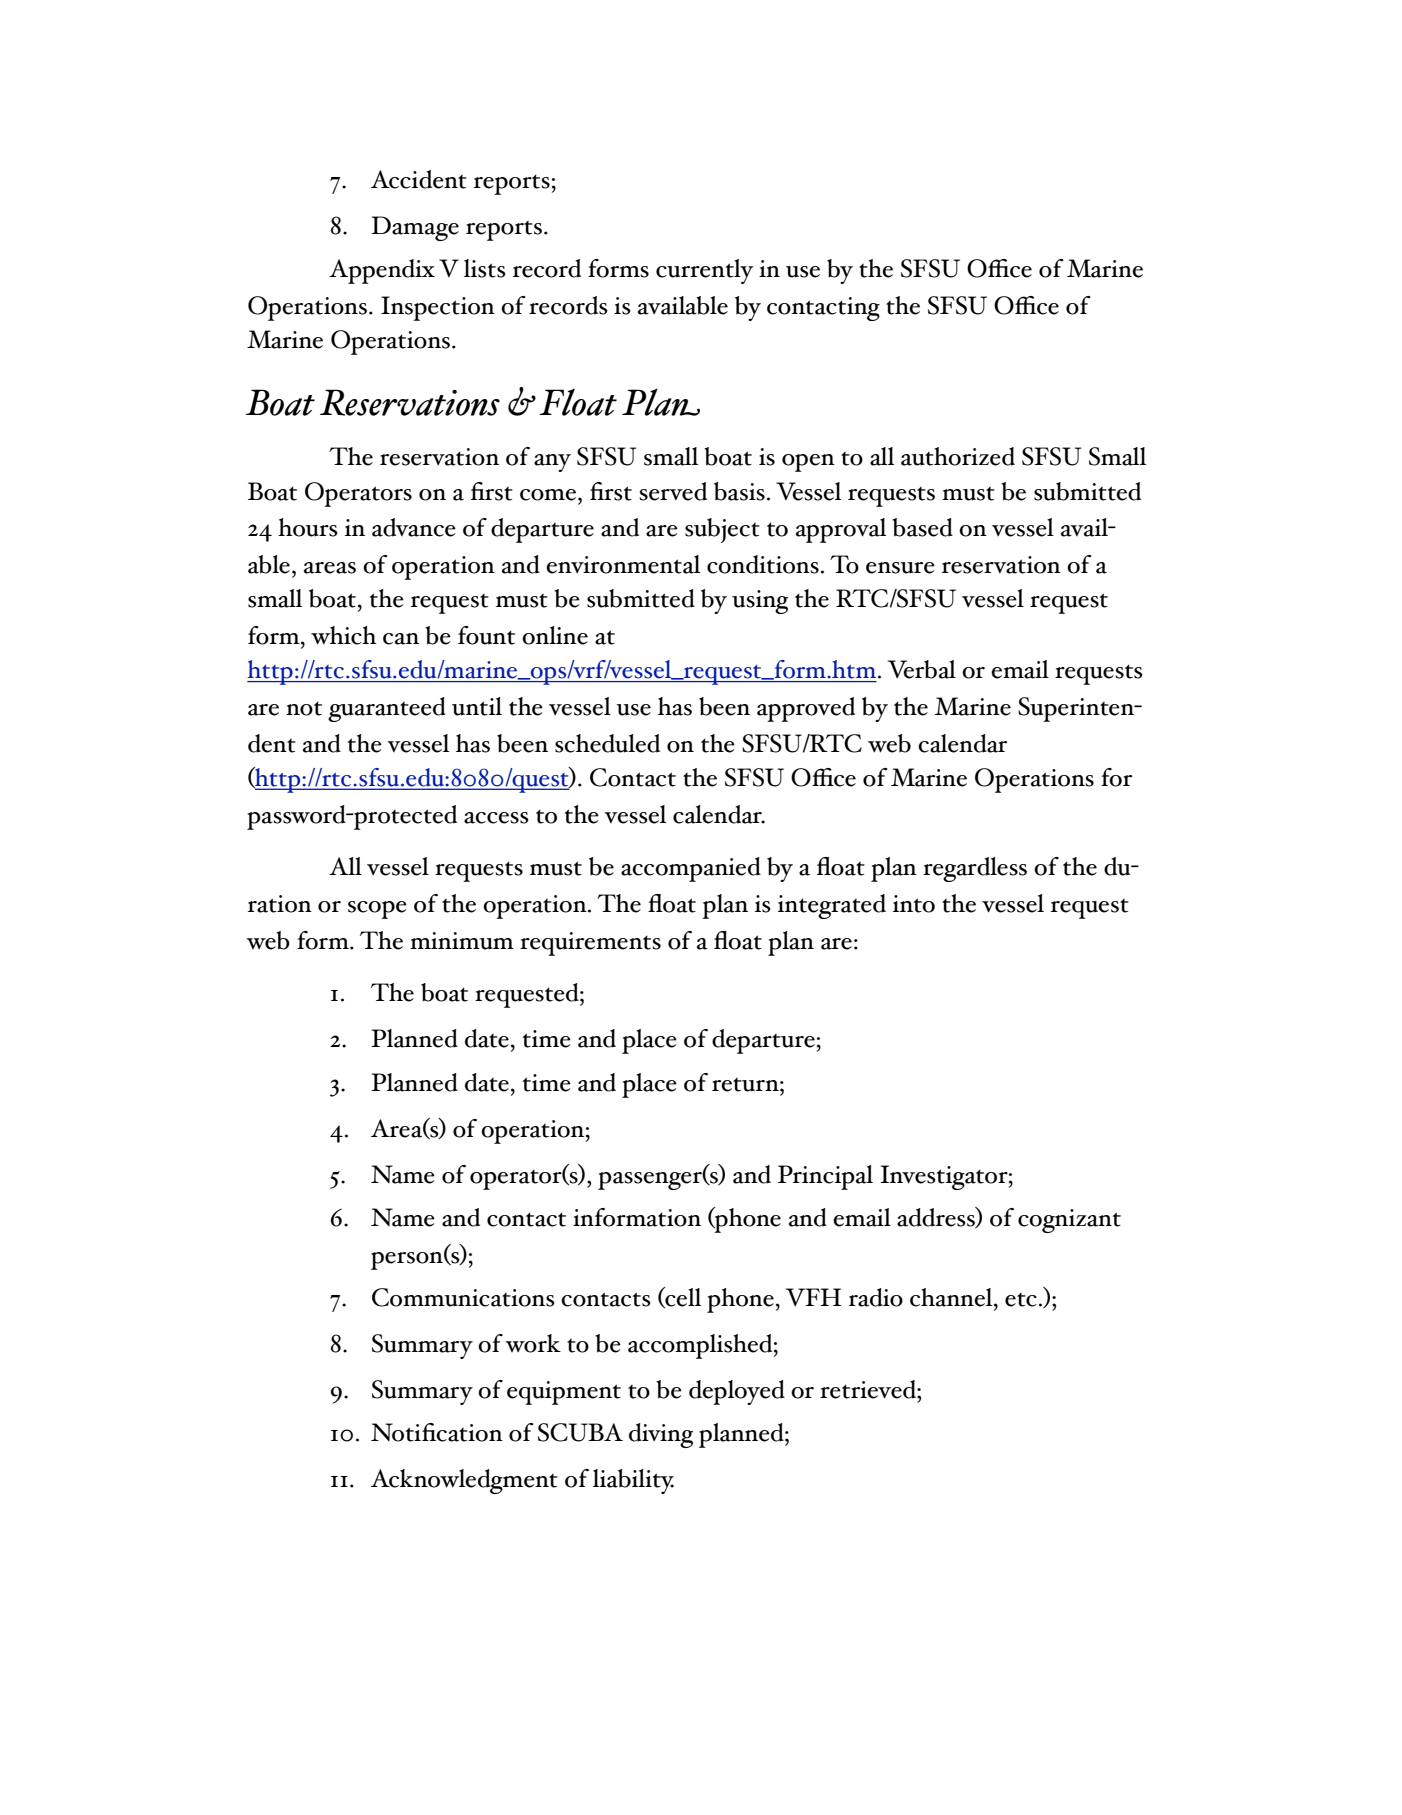 This screenshot has width=1402, height=1815. Describe the element at coordinates (975, 869) in the screenshot. I see `regardless` at that location.
